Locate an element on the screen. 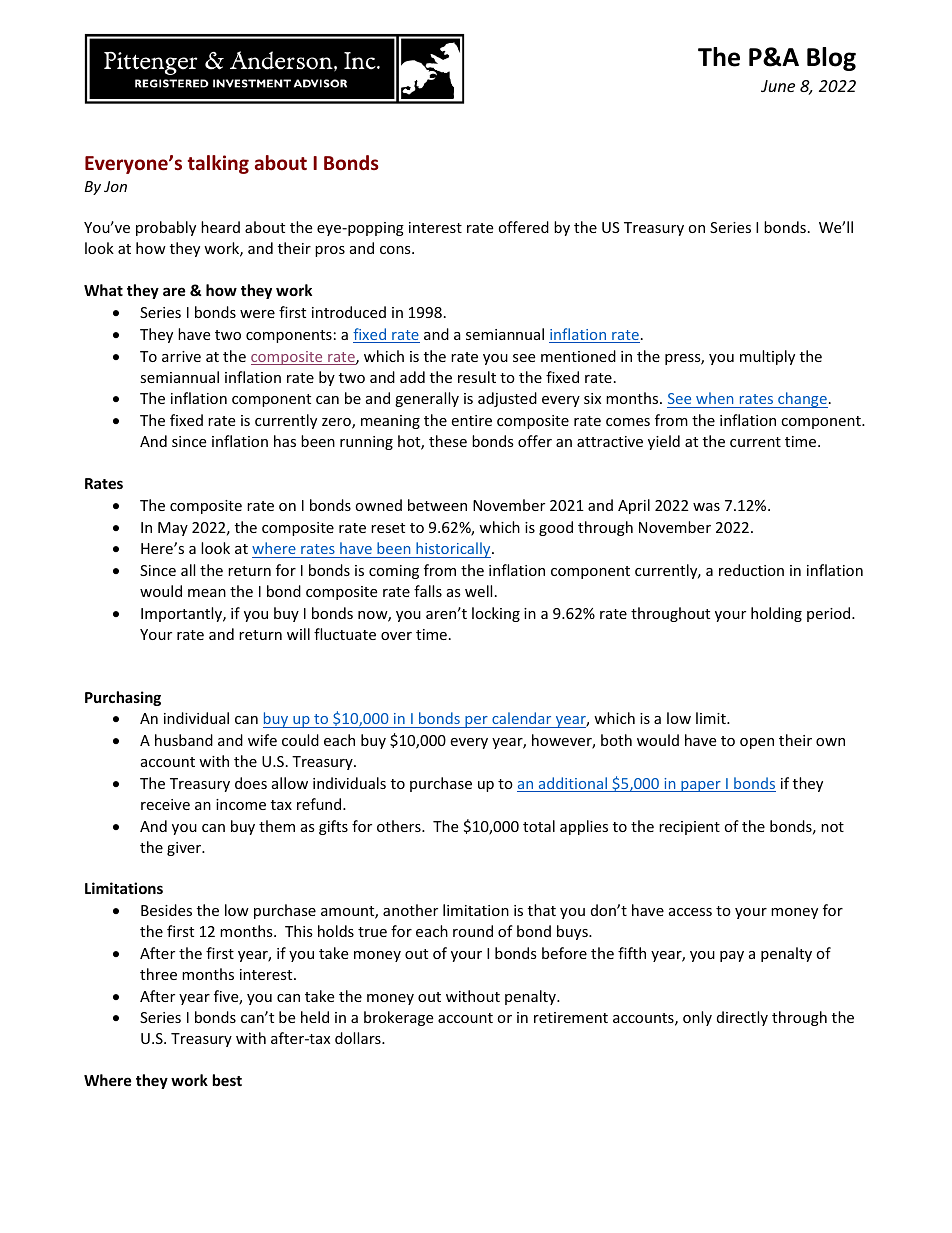  arrive is located at coordinates (181, 356).
